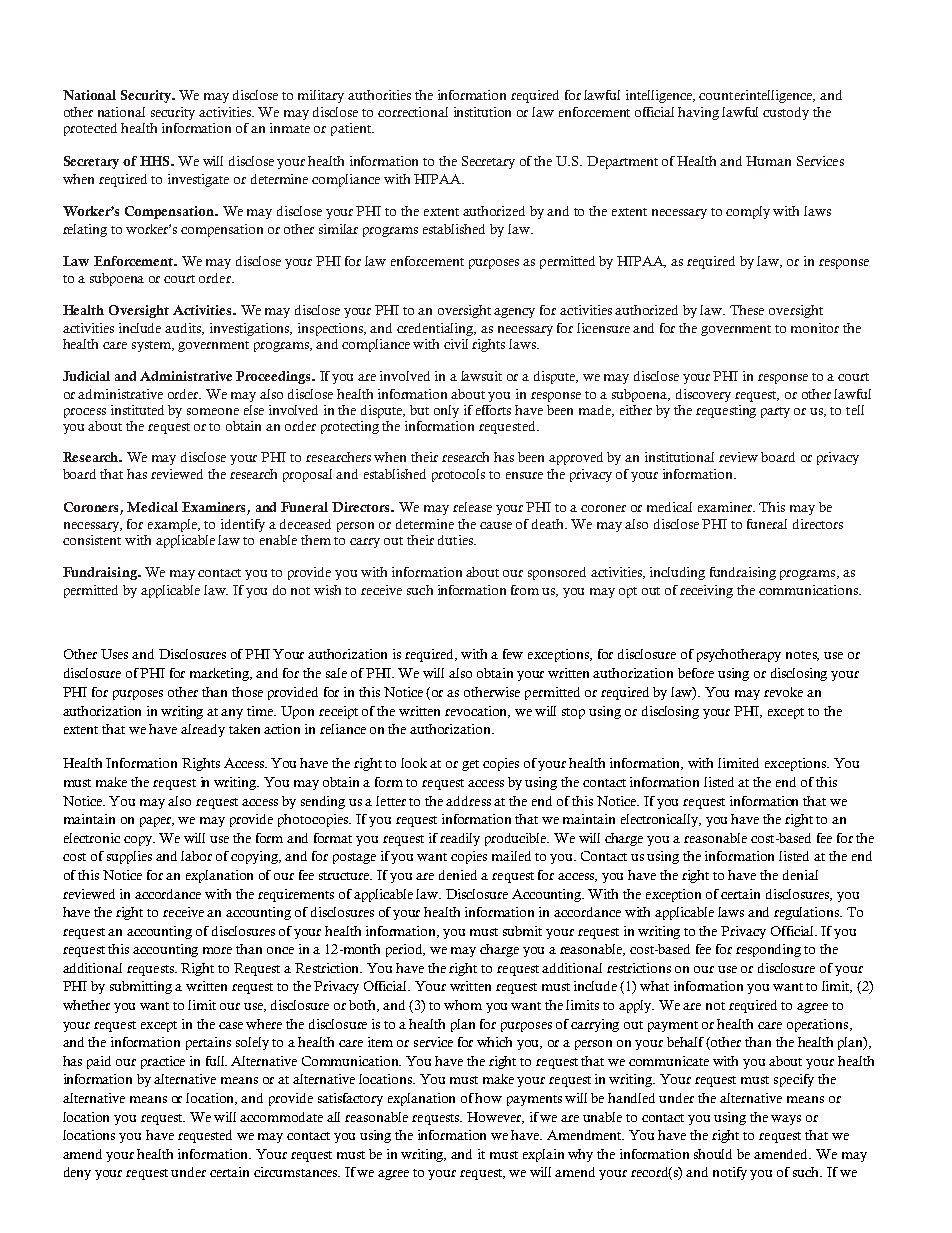 This screenshot has width=952, height=1233. I want to click on few, so click(513, 654).
